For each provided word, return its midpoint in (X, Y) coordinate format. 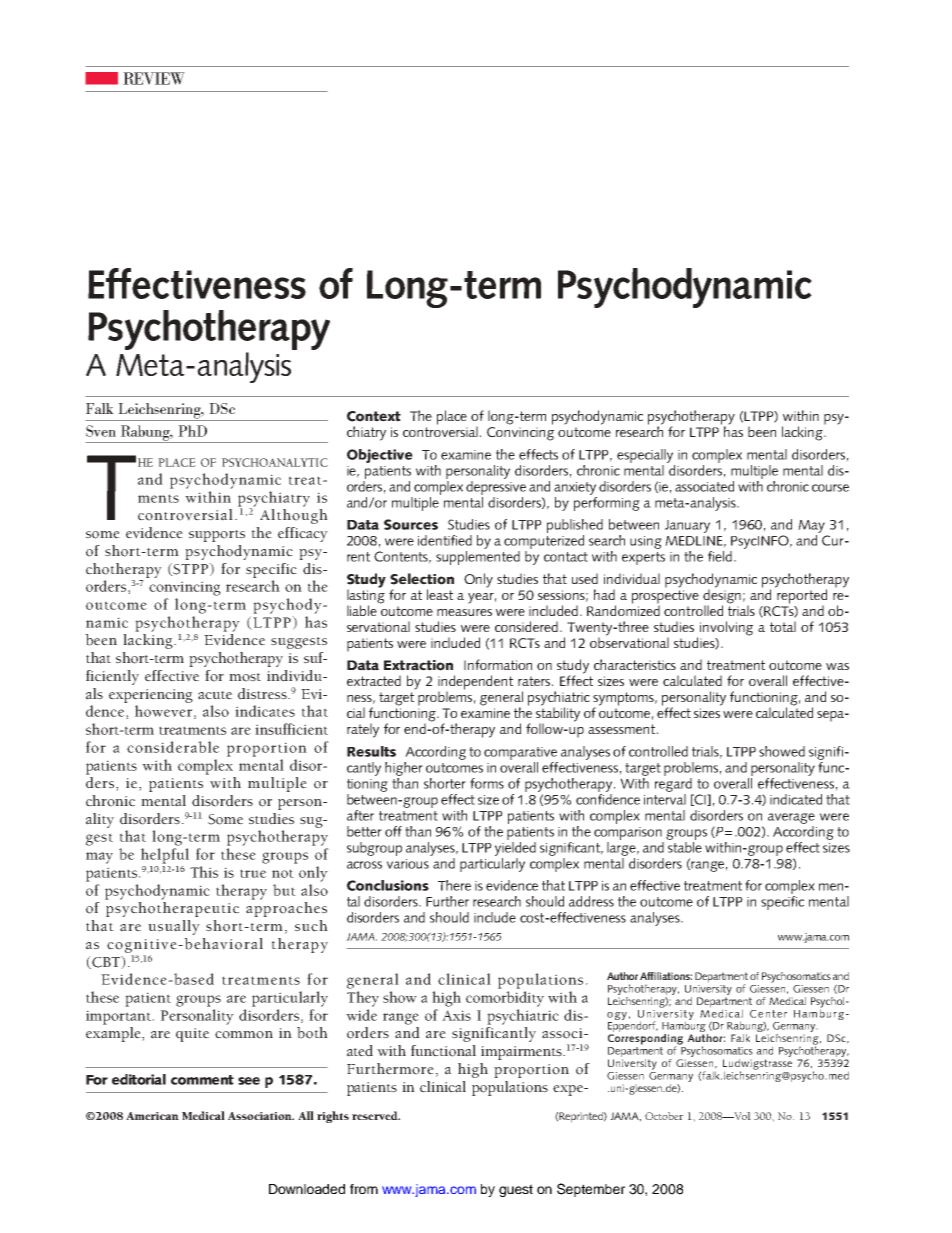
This (204, 872)
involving (726, 628)
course (830, 488)
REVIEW (154, 78)
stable (684, 846)
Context (374, 416)
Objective (380, 456)
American (152, 1116)
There (454, 885)
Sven (101, 431)
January (687, 526)
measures (464, 612)
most (245, 677)
